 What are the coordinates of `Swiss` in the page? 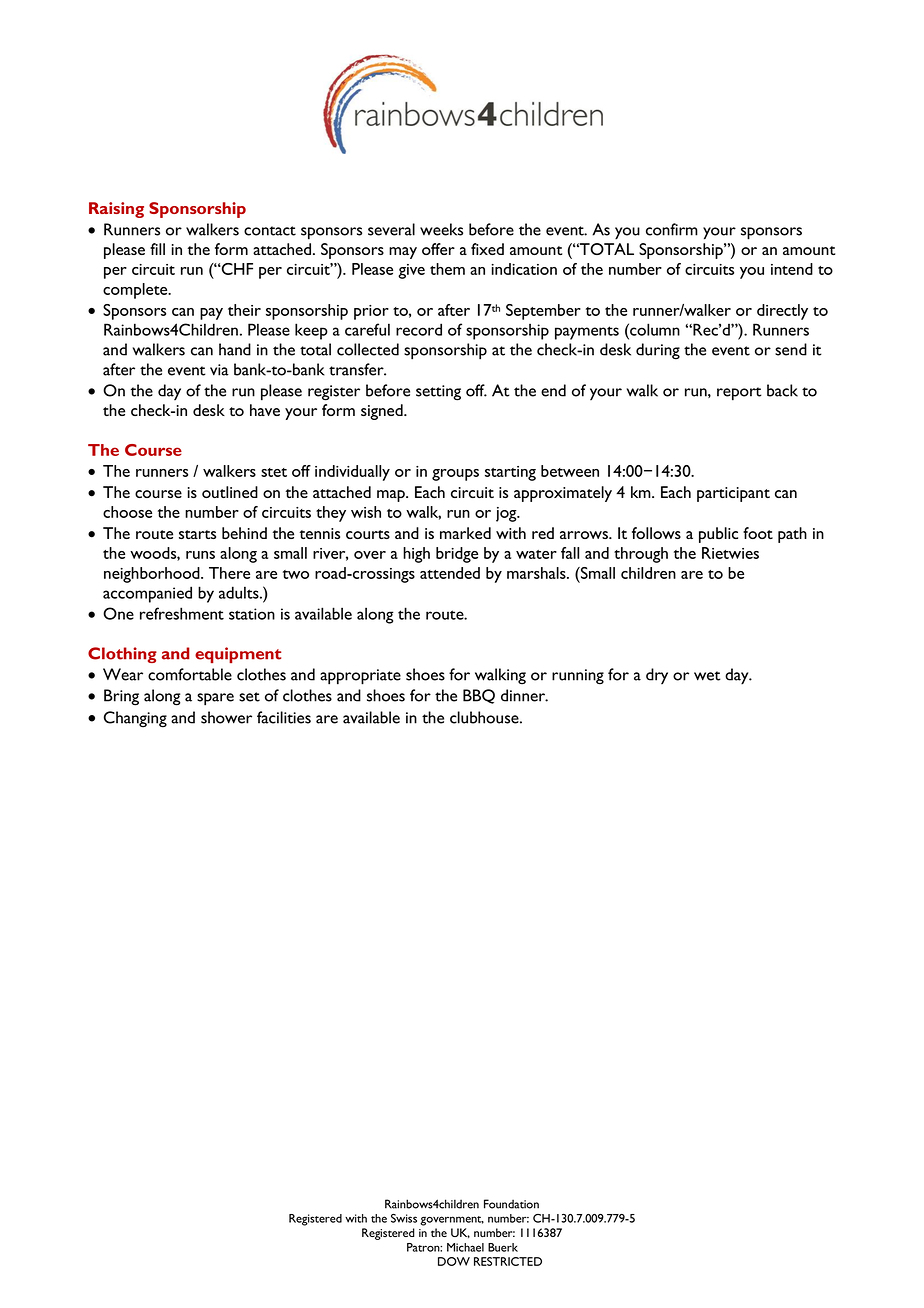 It's located at (404, 1218).
